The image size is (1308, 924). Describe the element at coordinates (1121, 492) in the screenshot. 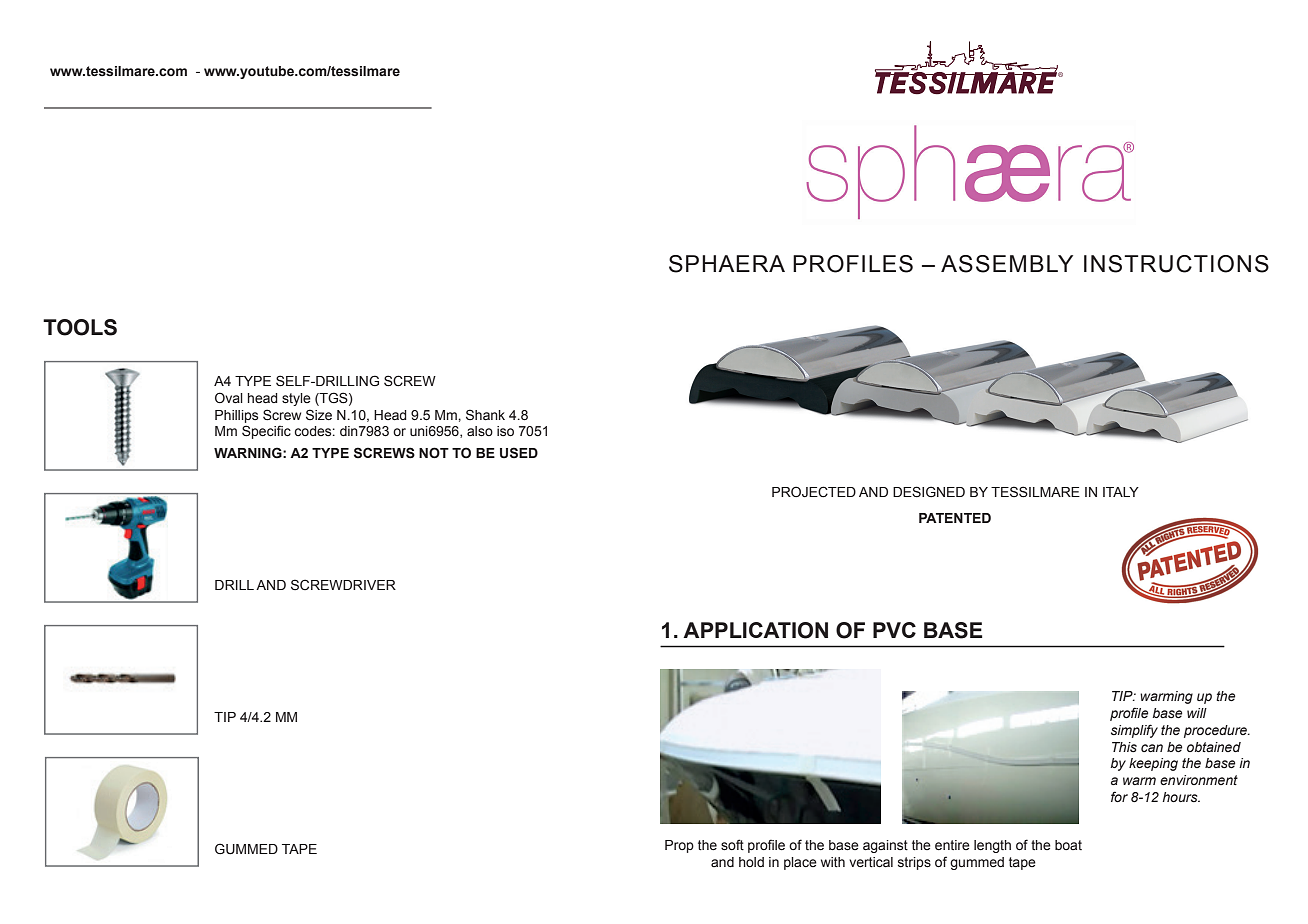

I see `ITALY` at that location.
